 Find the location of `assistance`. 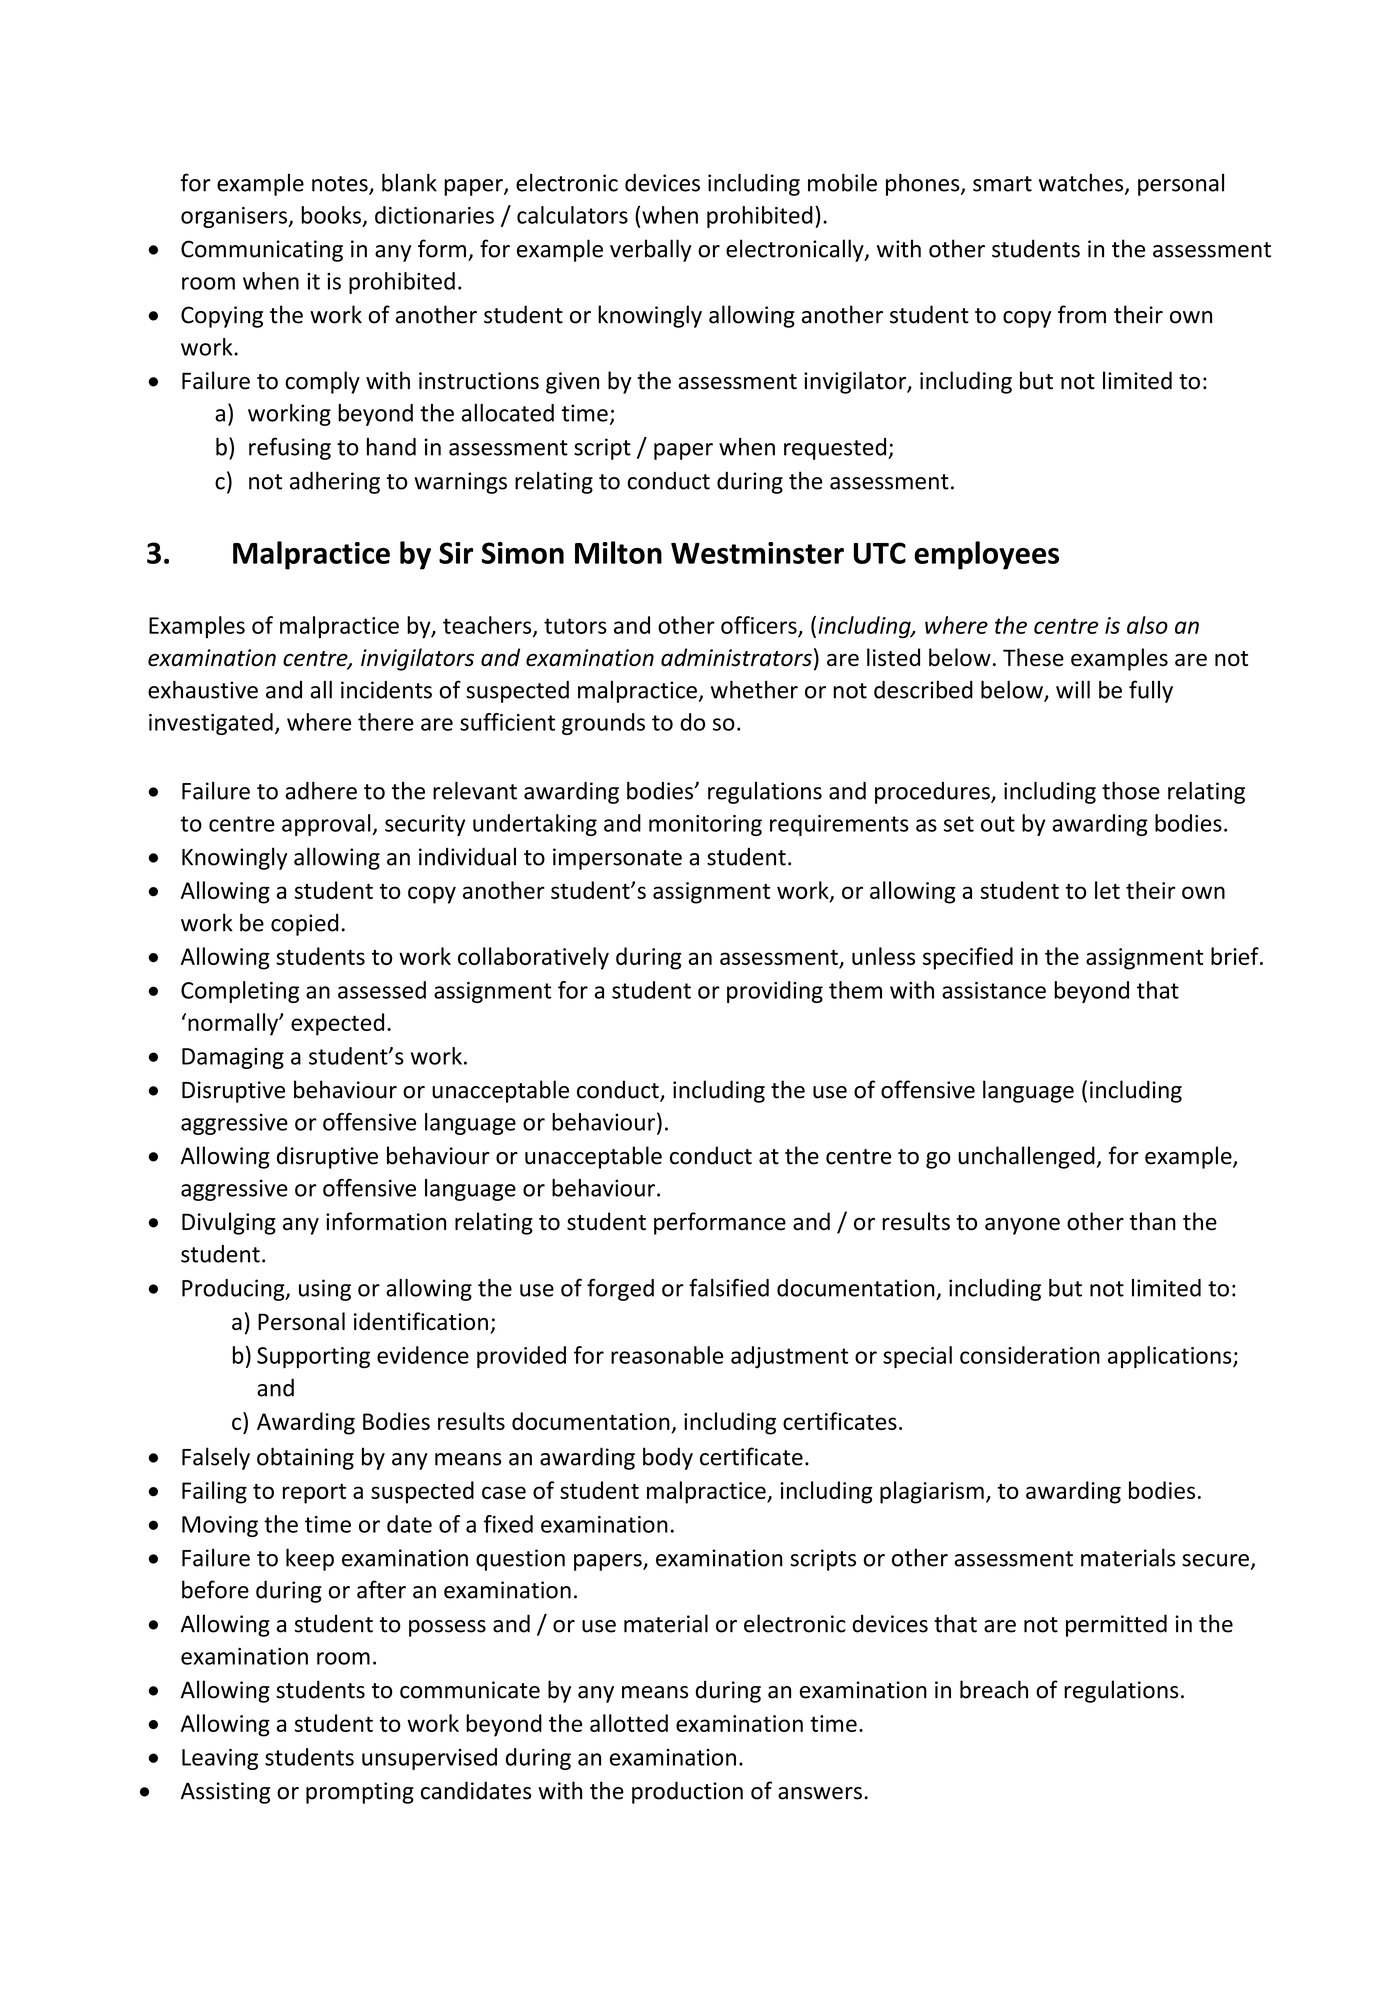

assistance is located at coordinates (994, 990).
